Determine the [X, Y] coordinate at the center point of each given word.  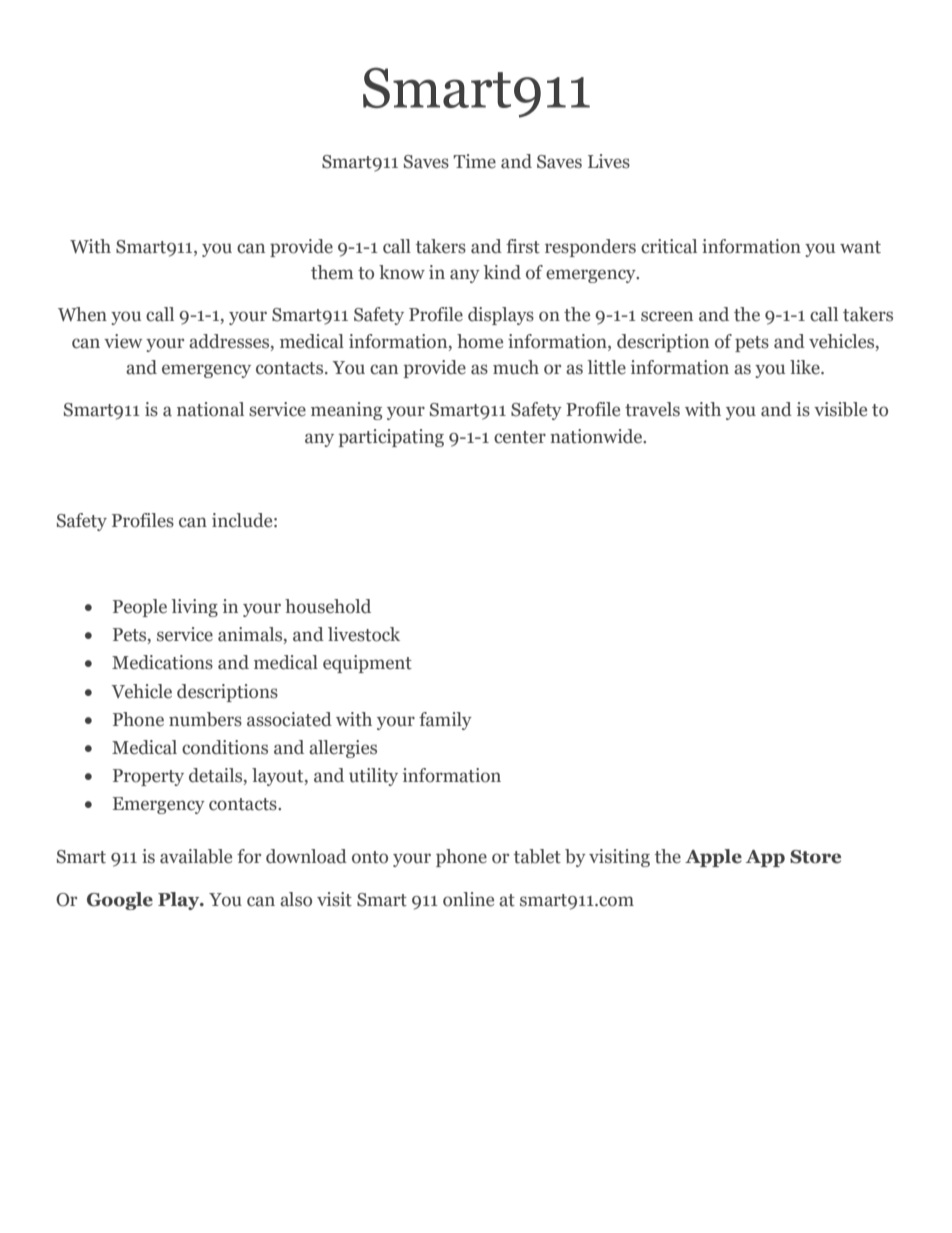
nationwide [597, 436]
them [332, 272]
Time [474, 161]
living [195, 608]
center [520, 437]
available [196, 856]
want [860, 247]
